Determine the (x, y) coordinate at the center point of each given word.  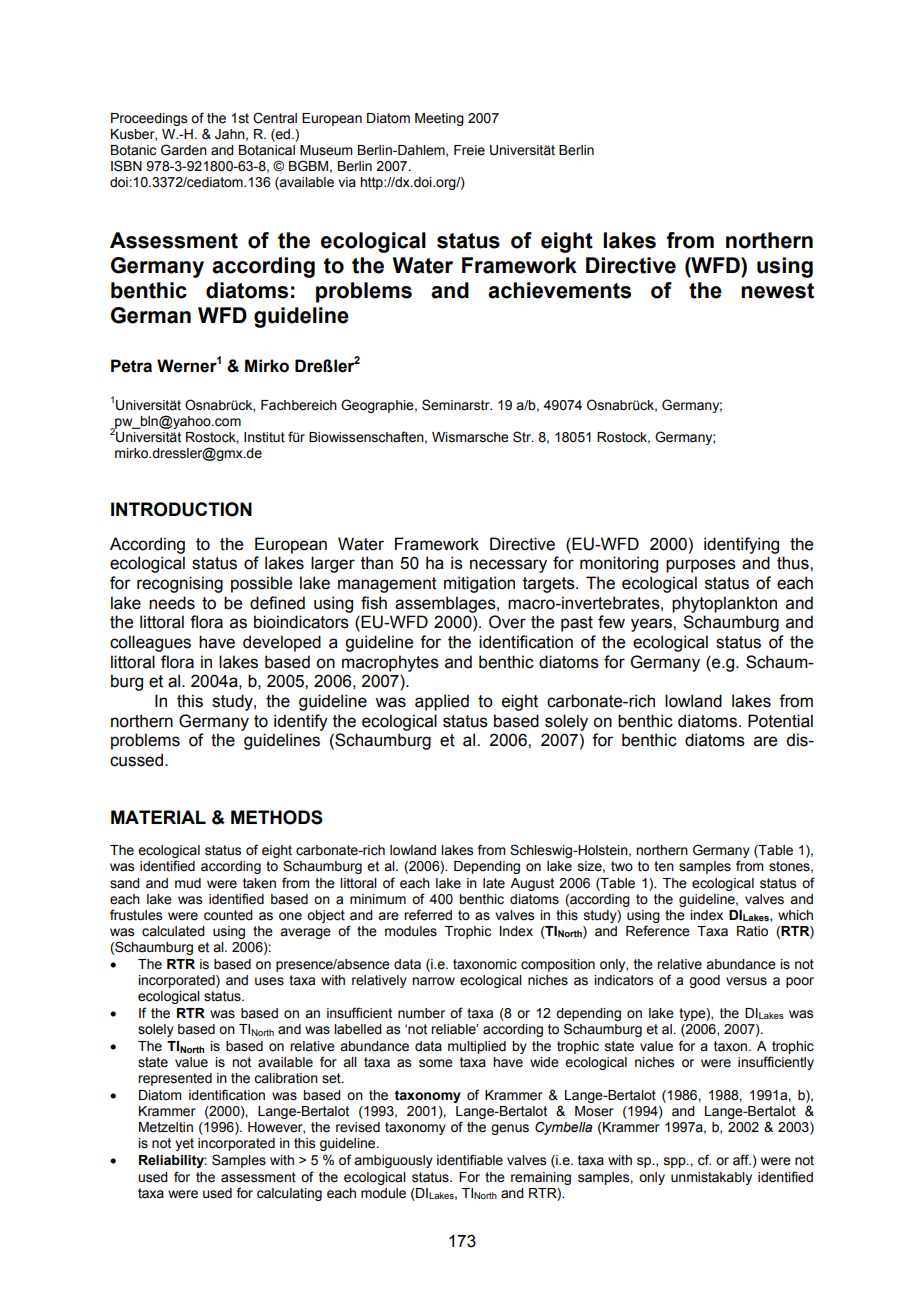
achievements (559, 290)
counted (228, 915)
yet (184, 1144)
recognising (180, 584)
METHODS (277, 817)
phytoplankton (724, 604)
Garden (184, 150)
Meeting (439, 119)
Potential (780, 721)
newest (777, 291)
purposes (701, 566)
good (704, 981)
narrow (433, 981)
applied (442, 702)
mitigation (479, 584)
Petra (131, 366)
